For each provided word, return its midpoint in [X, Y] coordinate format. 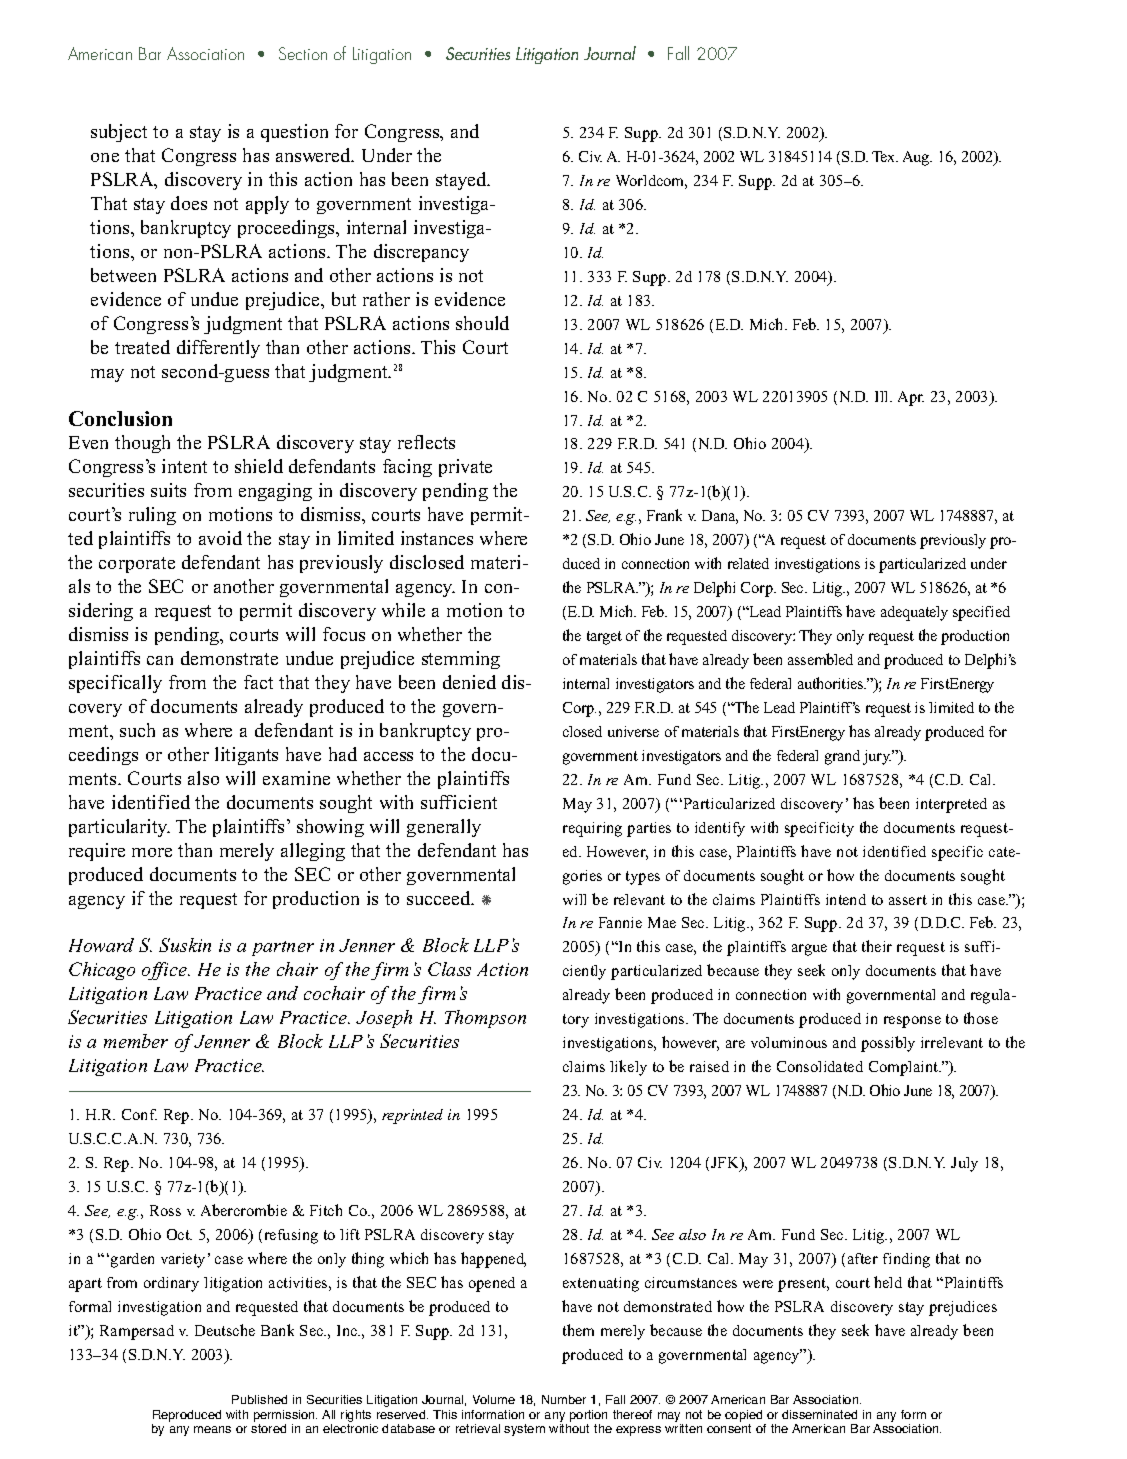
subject [119, 133]
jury [878, 757]
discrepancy [421, 253]
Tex [884, 156]
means [212, 1429]
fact [258, 682]
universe [633, 731]
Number [564, 1399]
